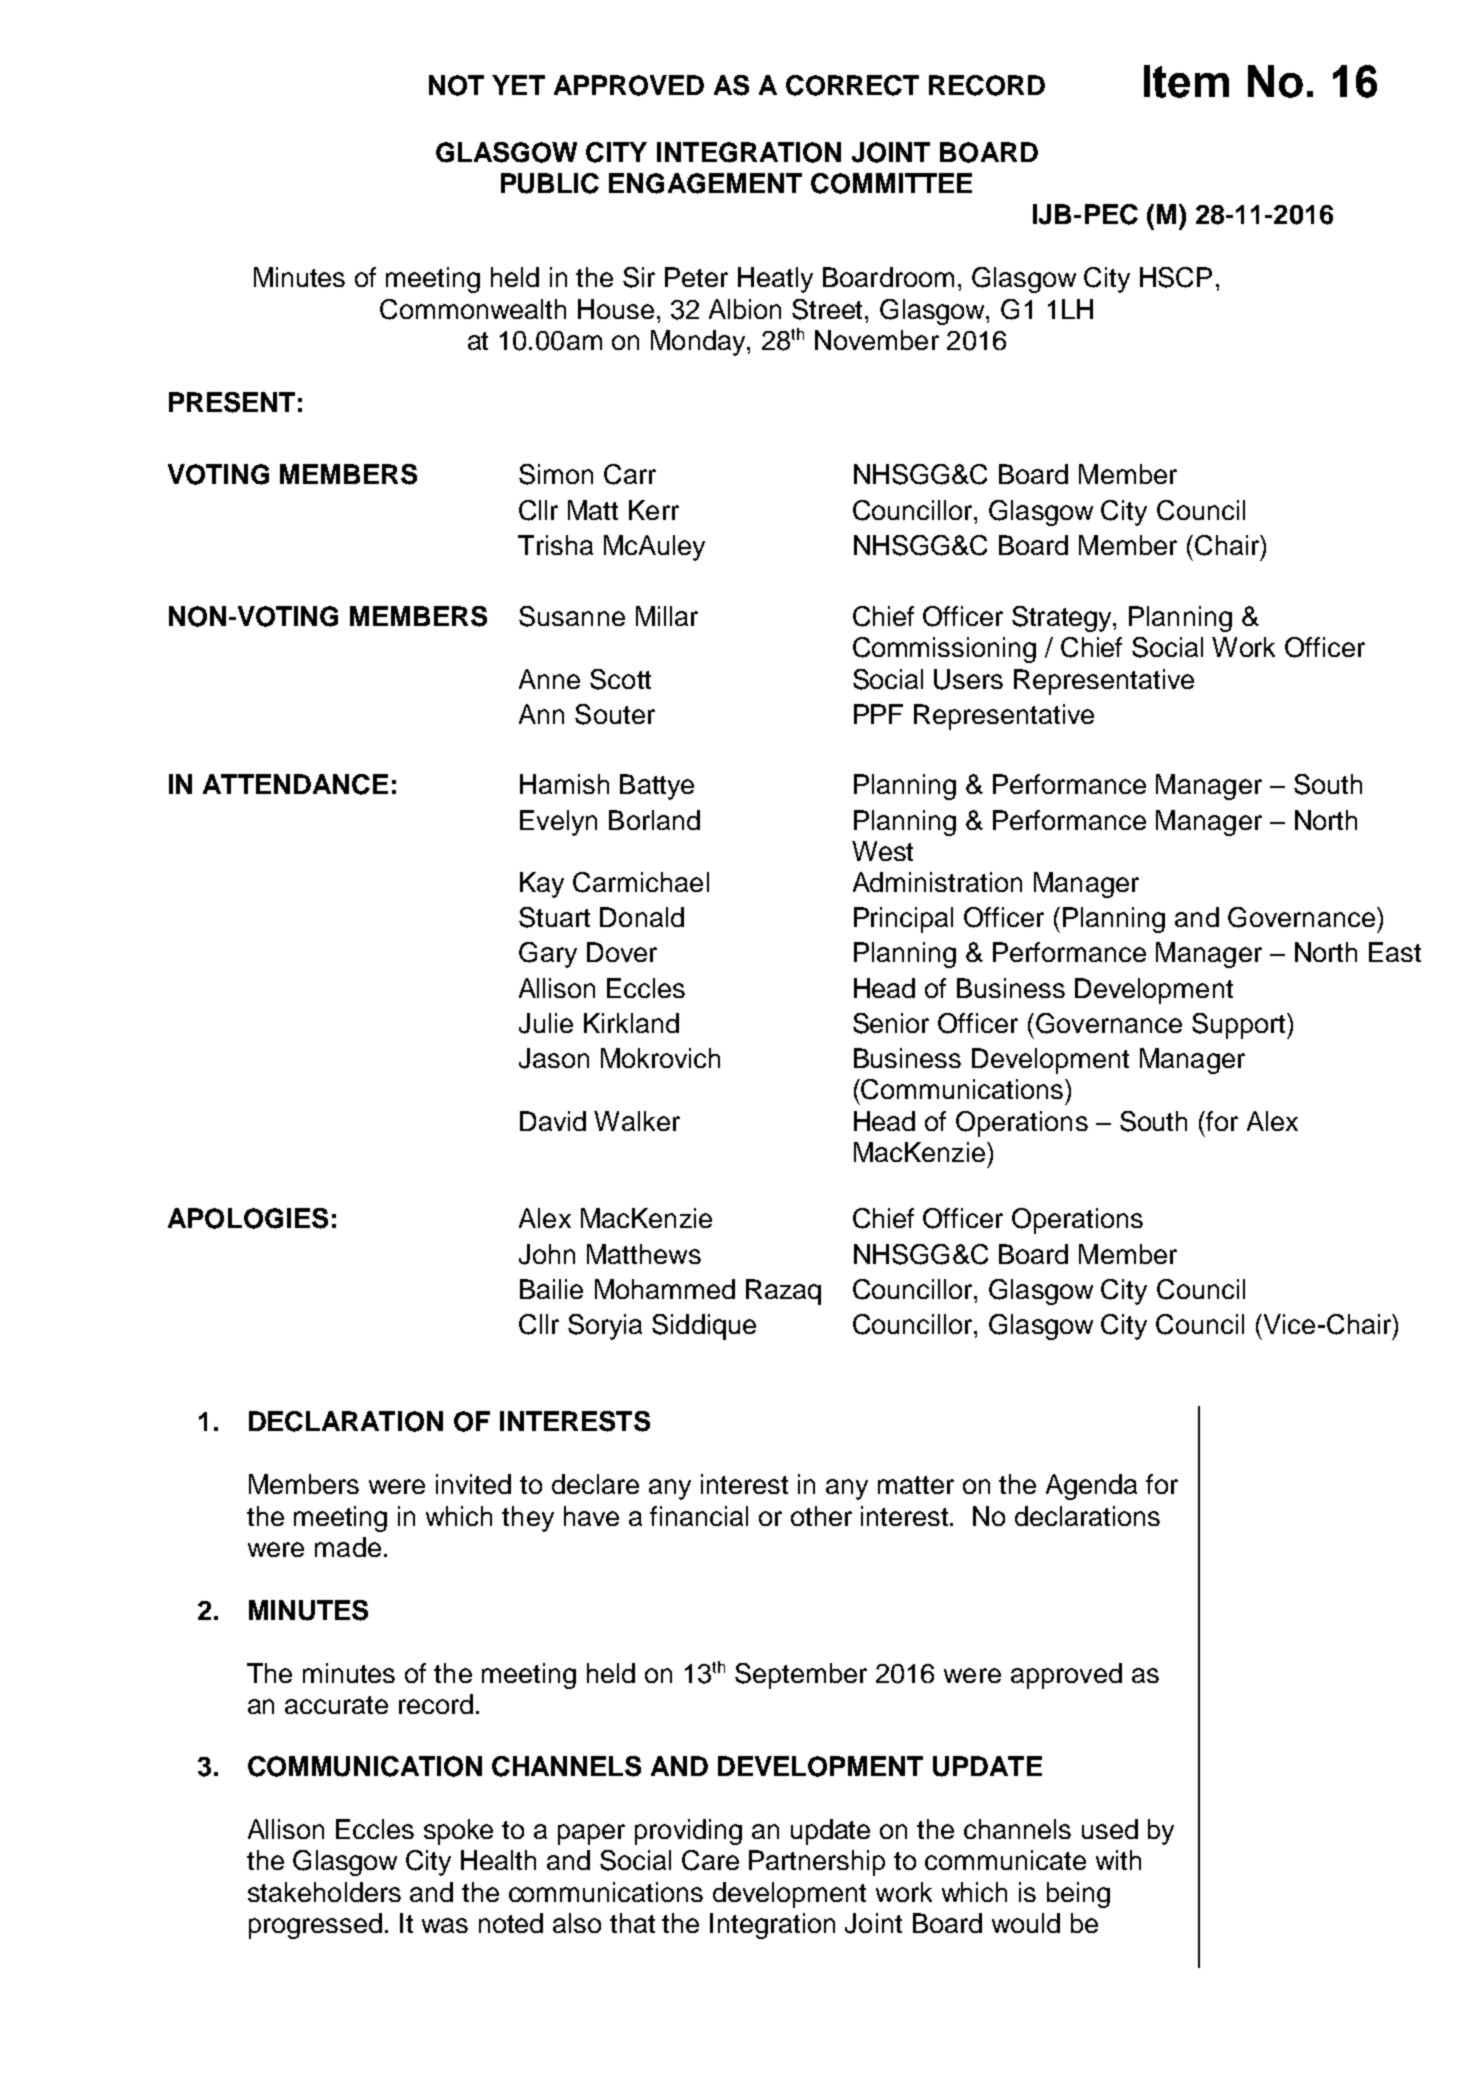 The image size is (1474, 2085). What do you see at coordinates (1186, 81) in the screenshot?
I see `Item` at bounding box center [1186, 81].
